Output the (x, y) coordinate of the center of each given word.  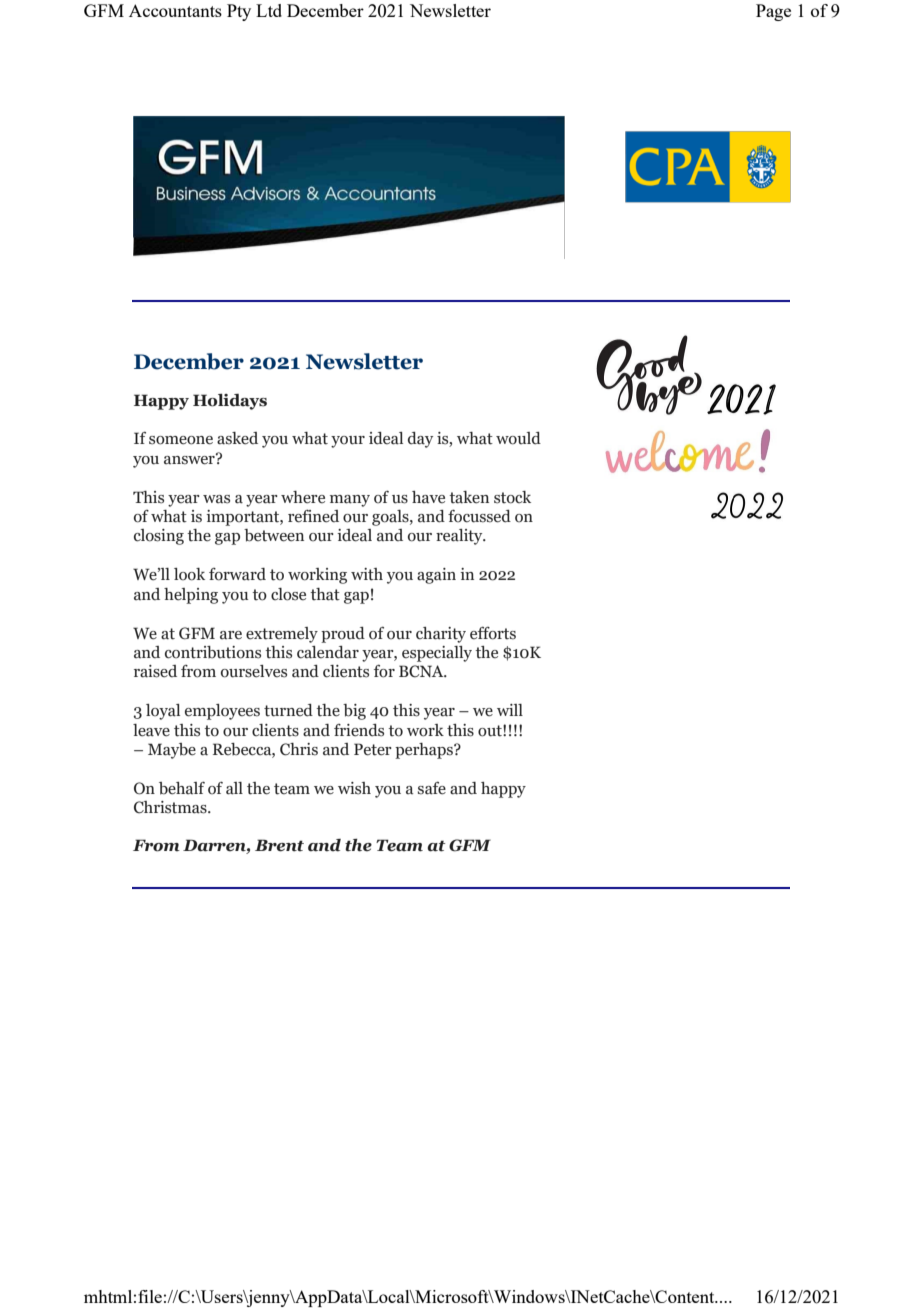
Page (773, 12)
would (518, 438)
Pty (239, 12)
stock (512, 497)
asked (237, 438)
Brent (279, 845)
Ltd (269, 10)
